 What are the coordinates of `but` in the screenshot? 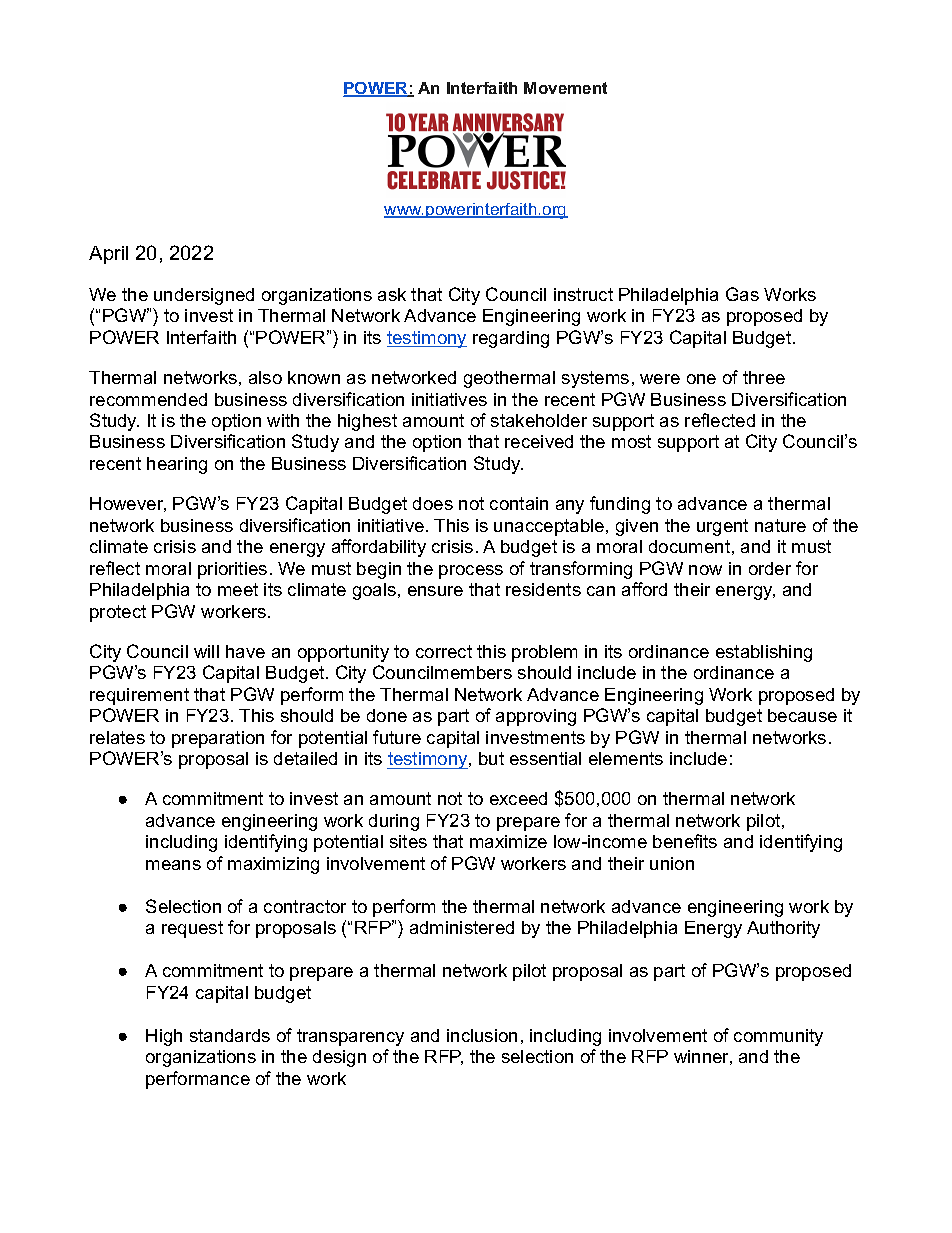 It's located at (491, 758).
